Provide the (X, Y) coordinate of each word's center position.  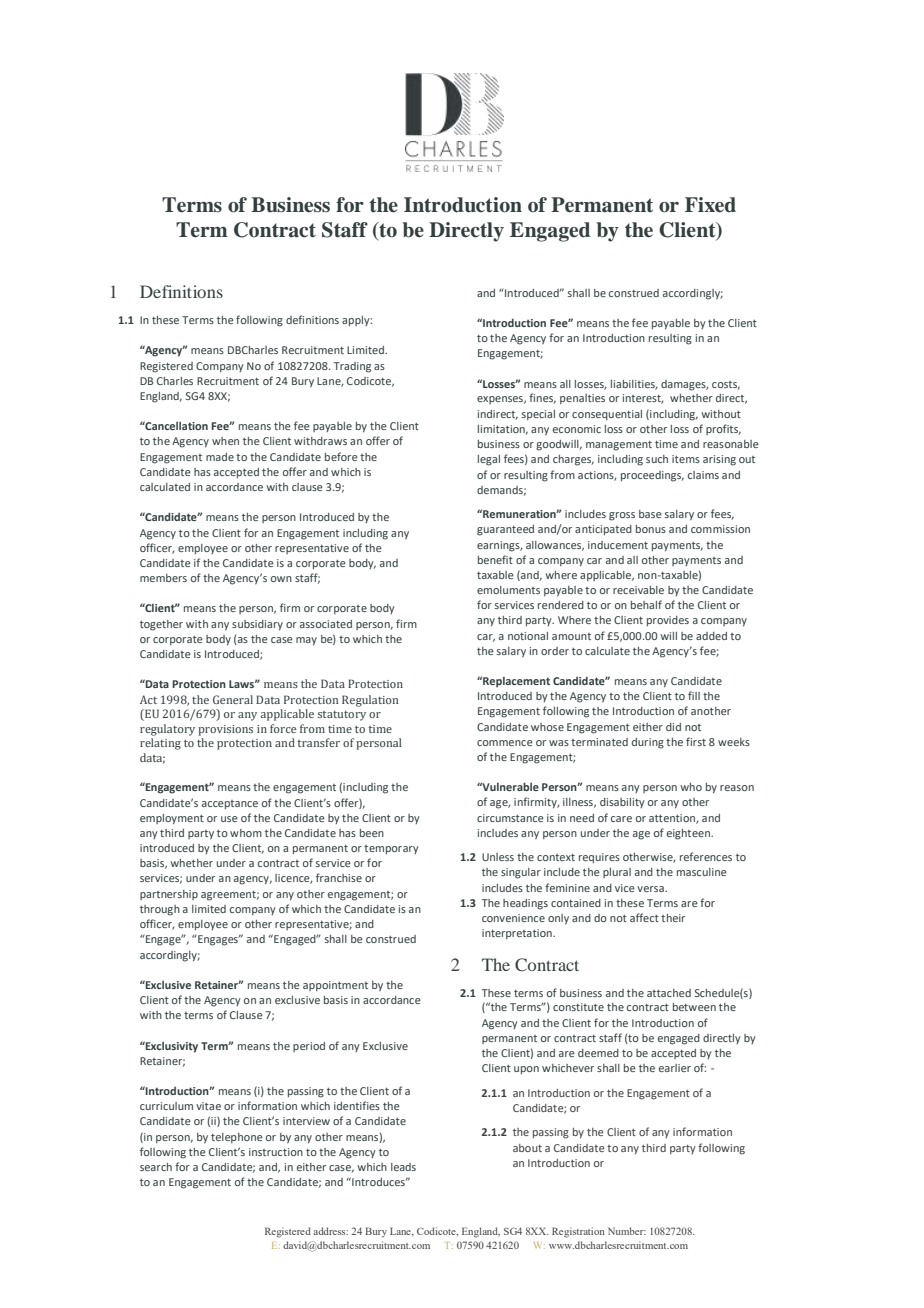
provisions (225, 730)
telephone (237, 1138)
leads (403, 1167)
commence (505, 743)
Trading (352, 367)
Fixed (710, 205)
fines (542, 398)
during (648, 743)
